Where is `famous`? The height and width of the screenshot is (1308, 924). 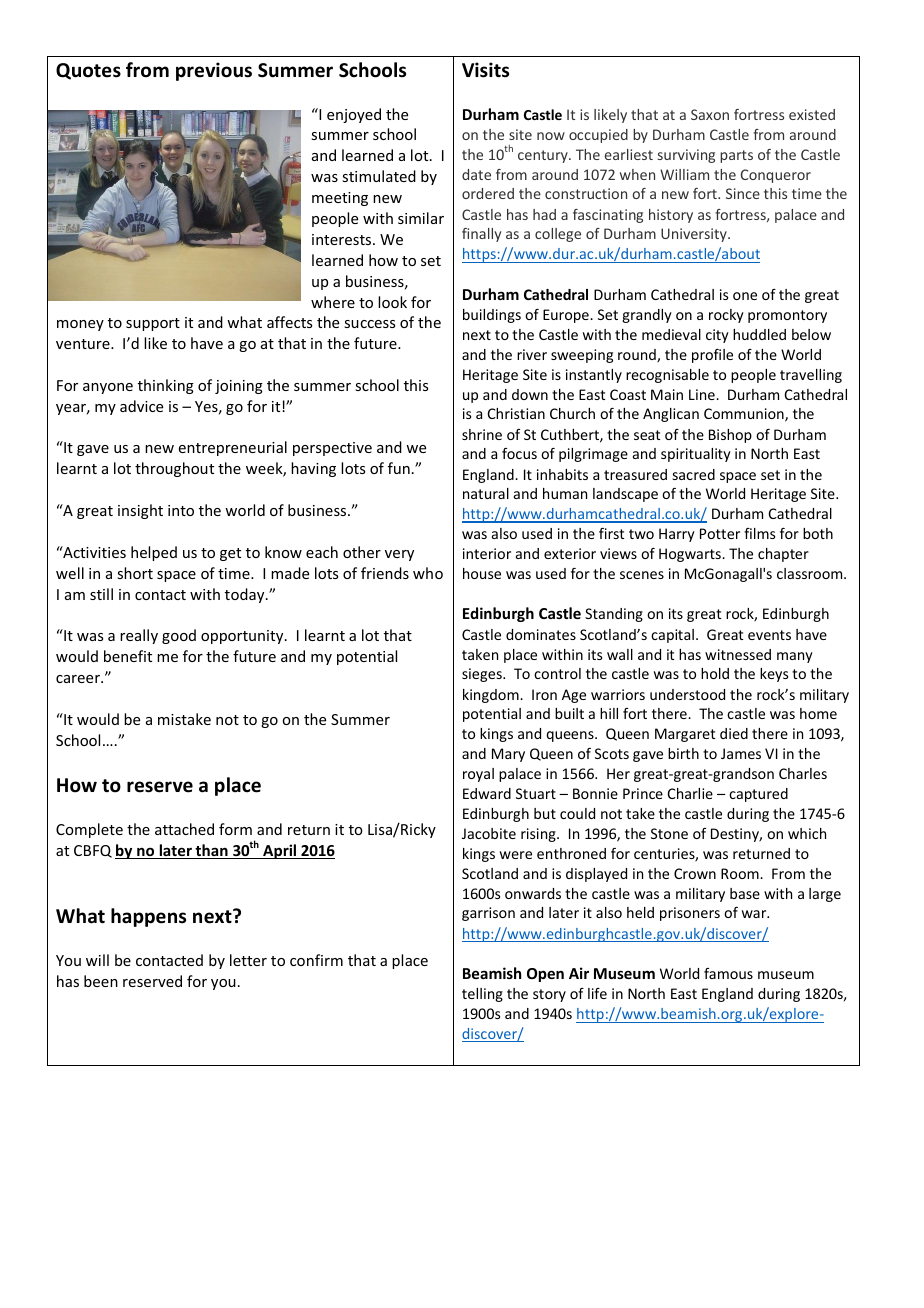 famous is located at coordinates (728, 973).
